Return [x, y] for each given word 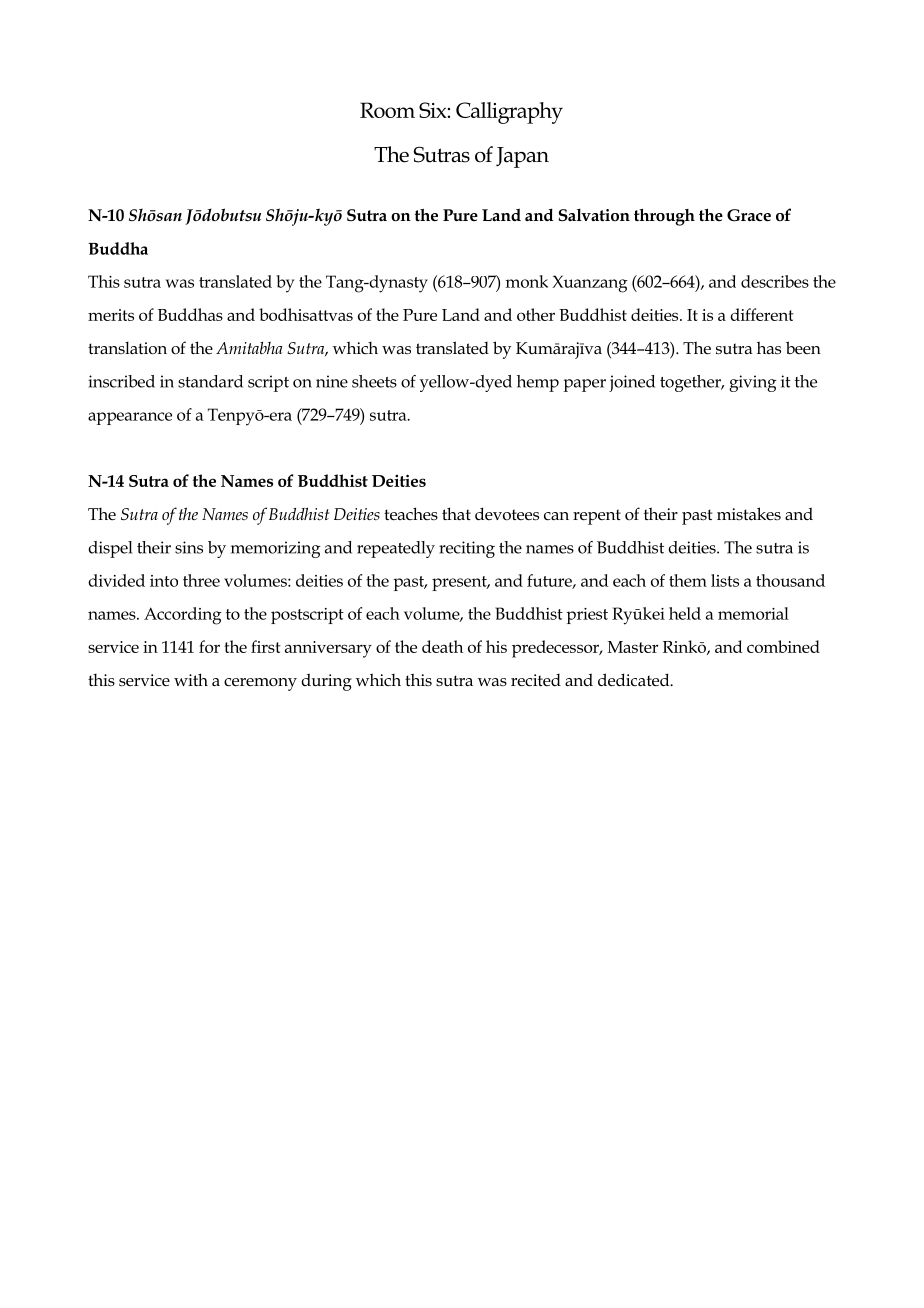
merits [111, 315]
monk [527, 281]
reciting [467, 549]
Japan [522, 157]
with [191, 679]
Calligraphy [509, 113]
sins [189, 547]
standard [210, 381]
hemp [538, 383]
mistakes [749, 513]
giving [752, 383]
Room [387, 110]
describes [775, 281]
